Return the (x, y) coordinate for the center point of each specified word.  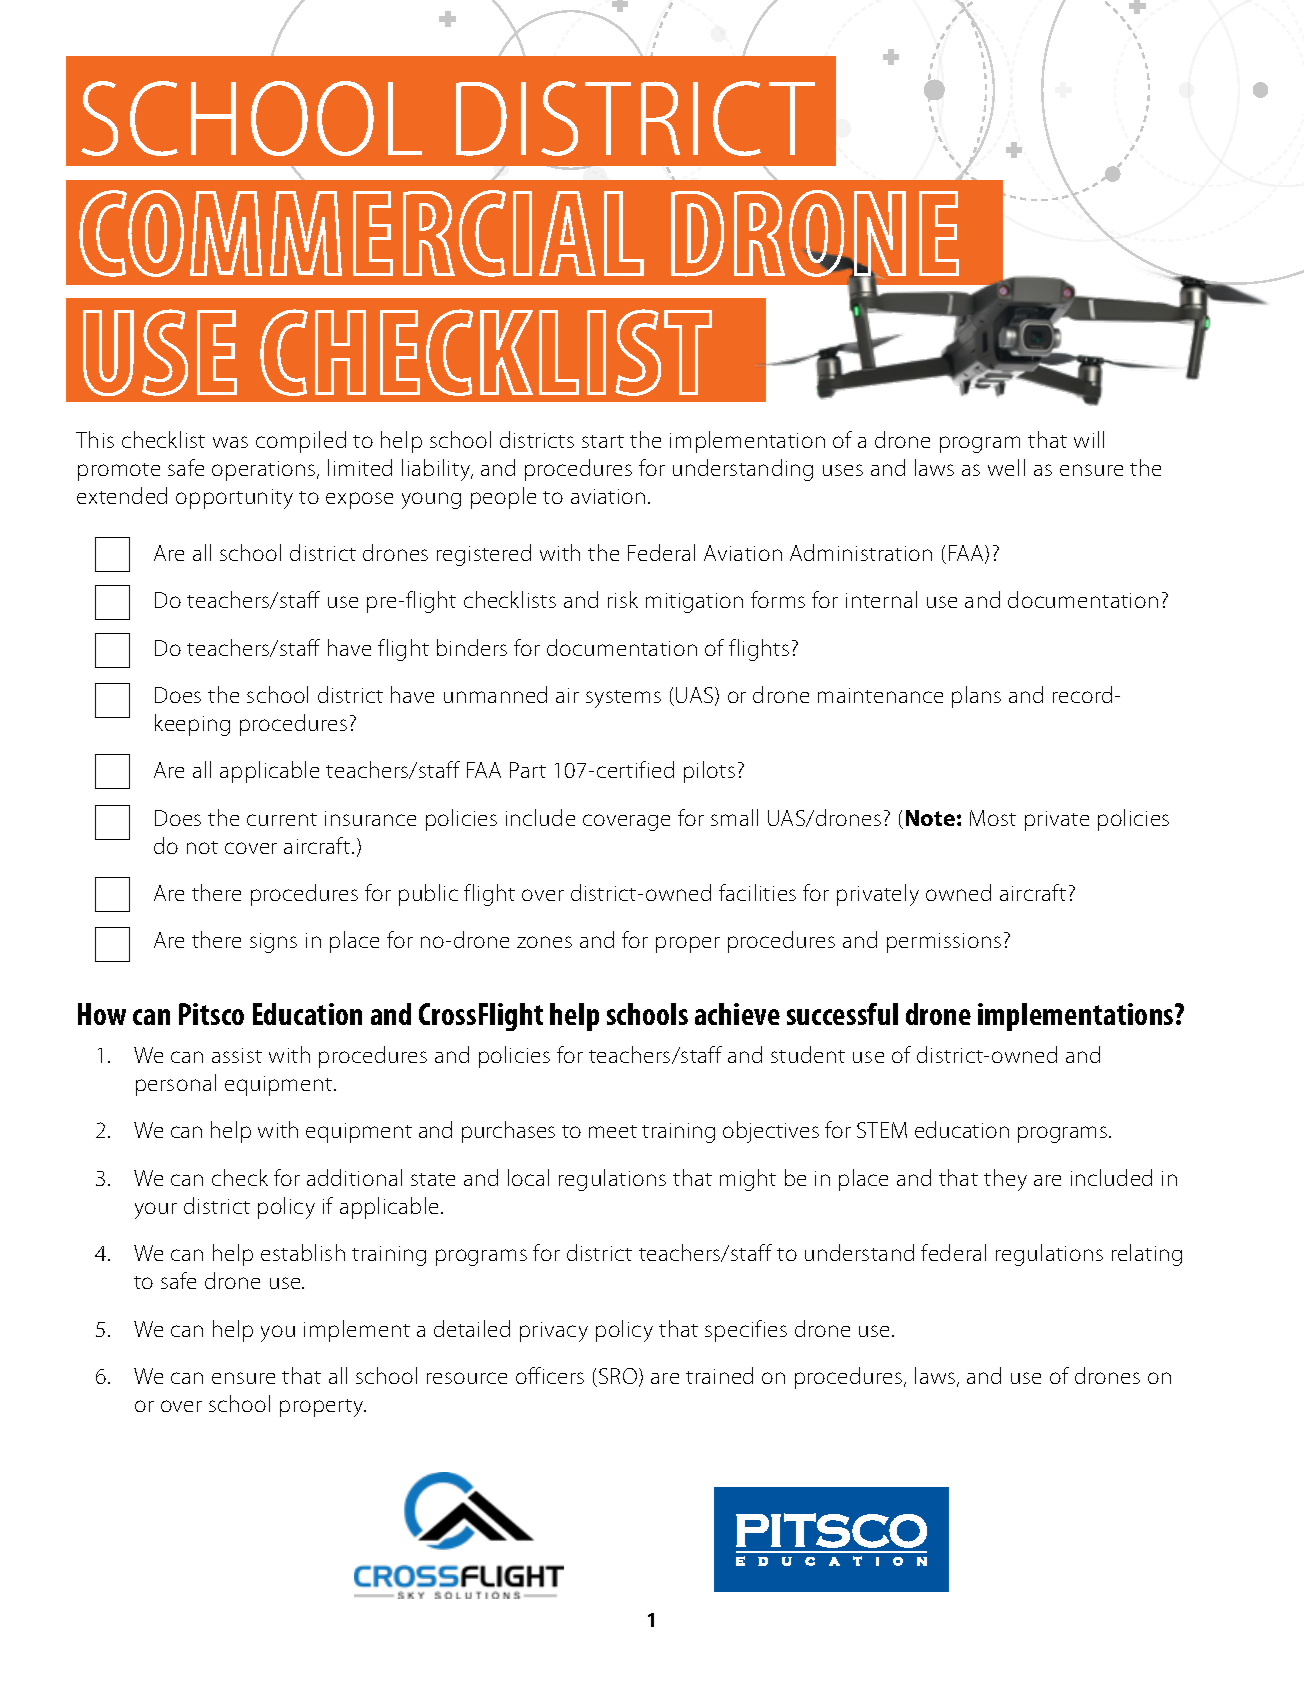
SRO (619, 1377)
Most (993, 818)
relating (1147, 1255)
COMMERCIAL (361, 233)
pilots (709, 772)
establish (303, 1252)
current (282, 819)
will (1089, 439)
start (603, 441)
